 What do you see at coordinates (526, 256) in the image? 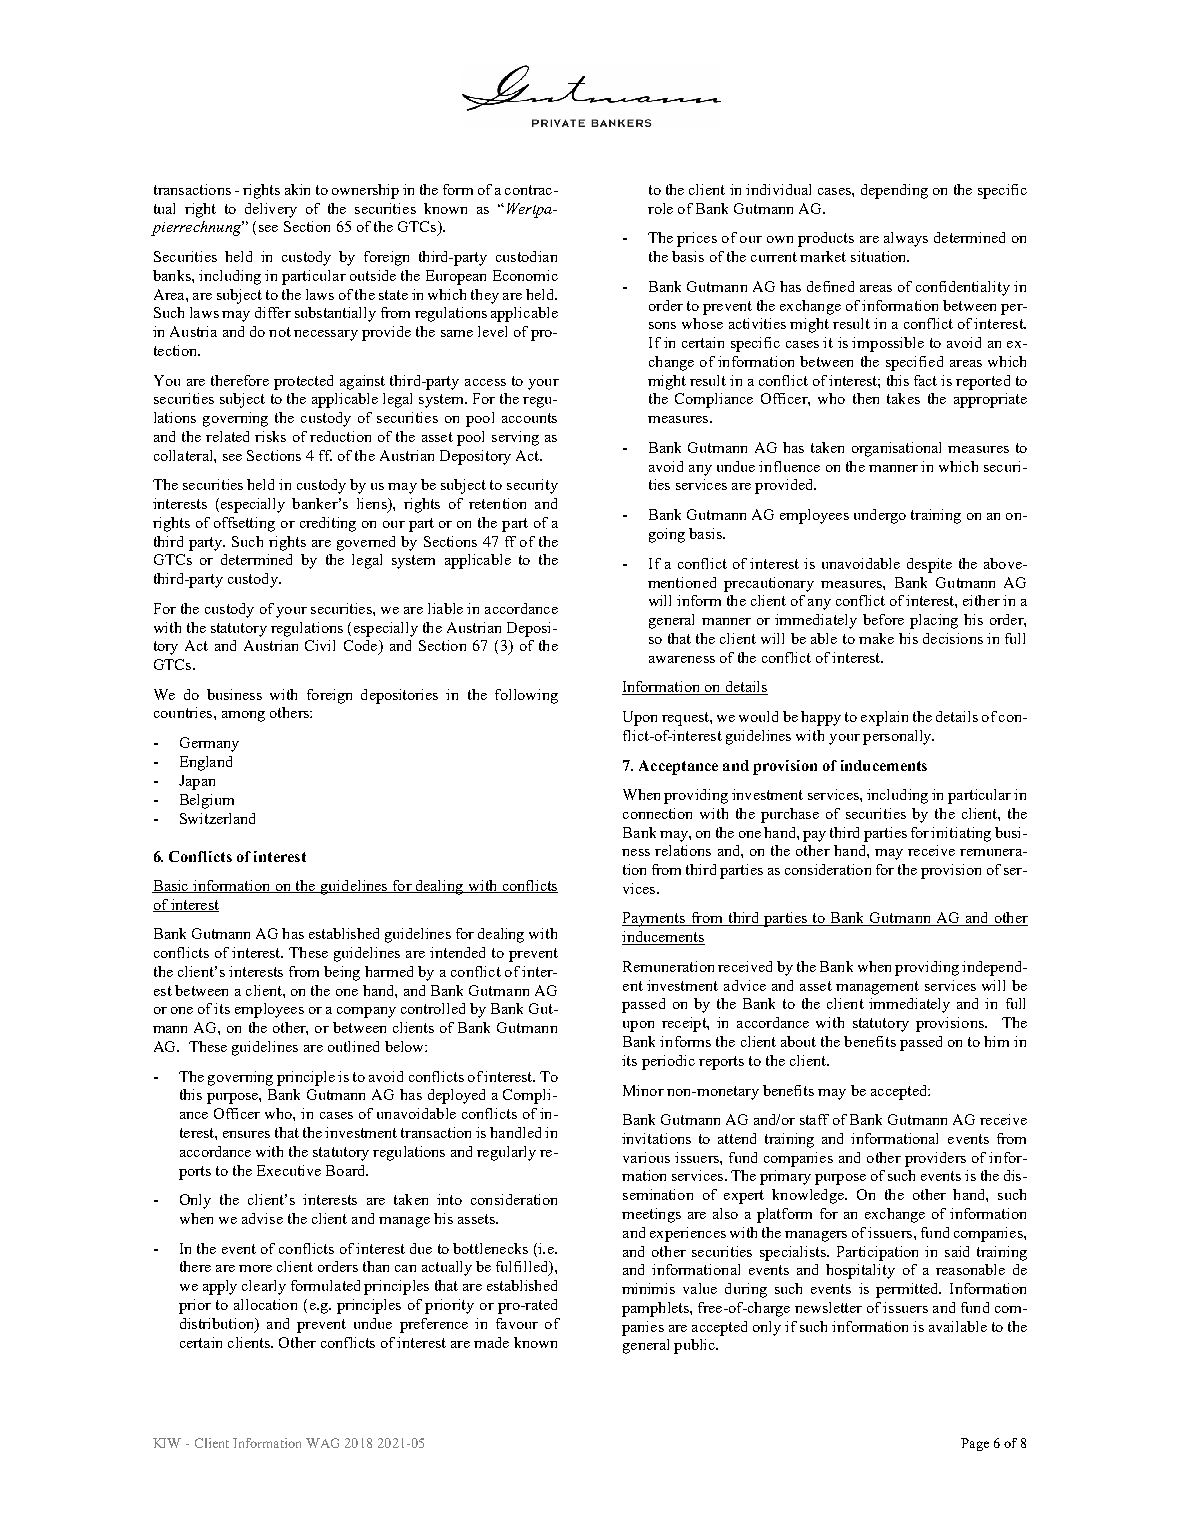
I see `custodian` at bounding box center [526, 256].
